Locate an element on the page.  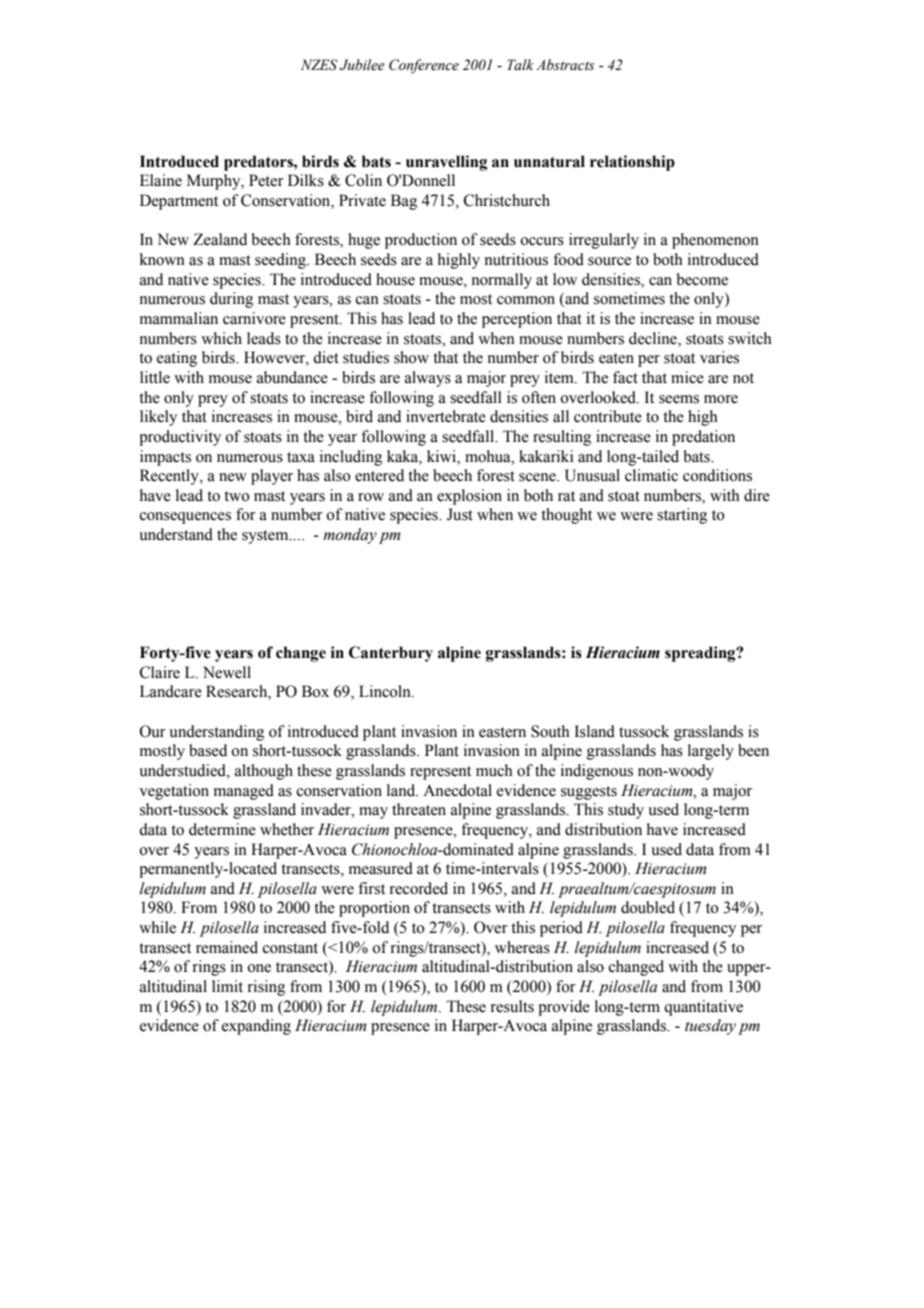
rising is located at coordinates (266, 988).
